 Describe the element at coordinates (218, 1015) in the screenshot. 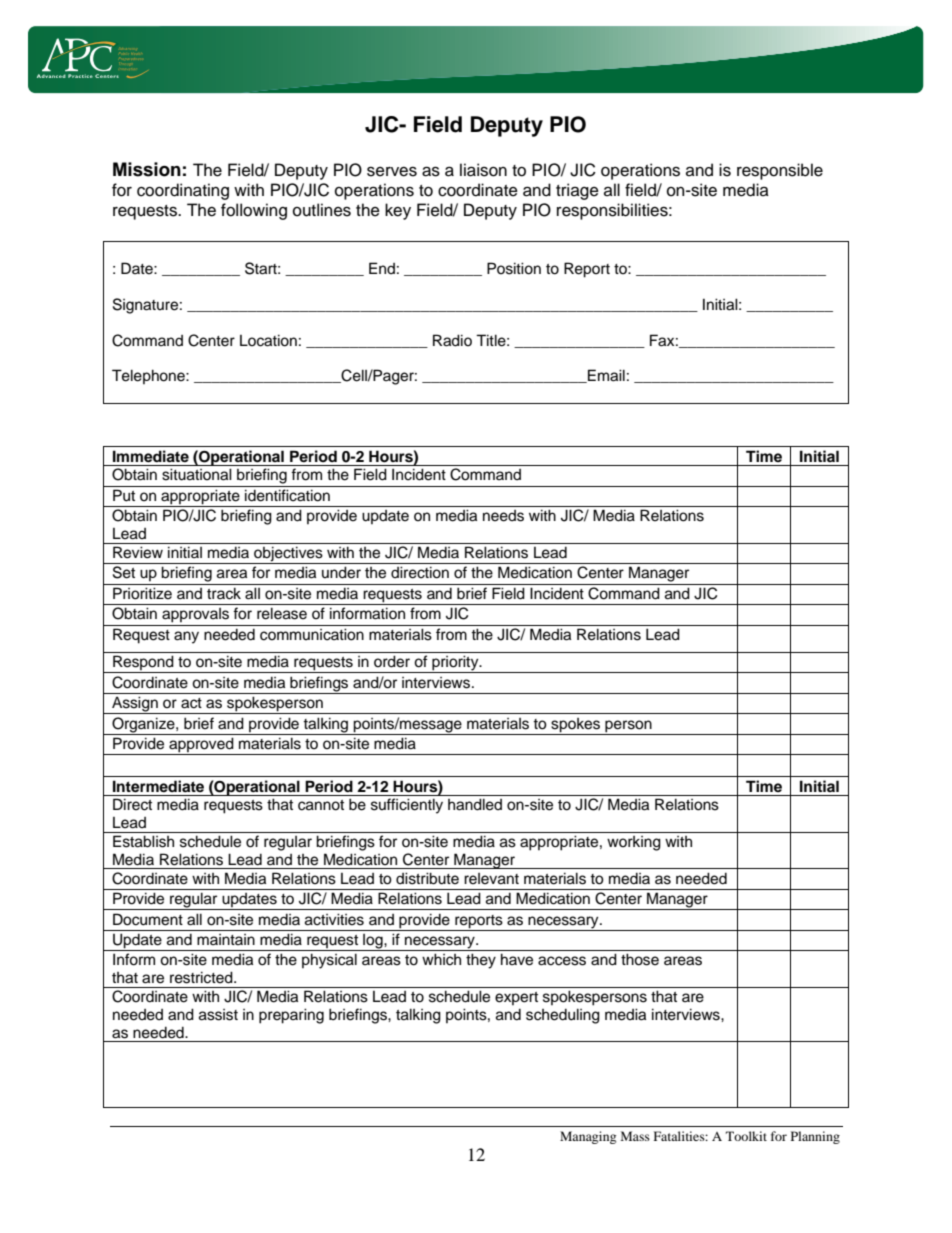

I see `assist` at that location.
